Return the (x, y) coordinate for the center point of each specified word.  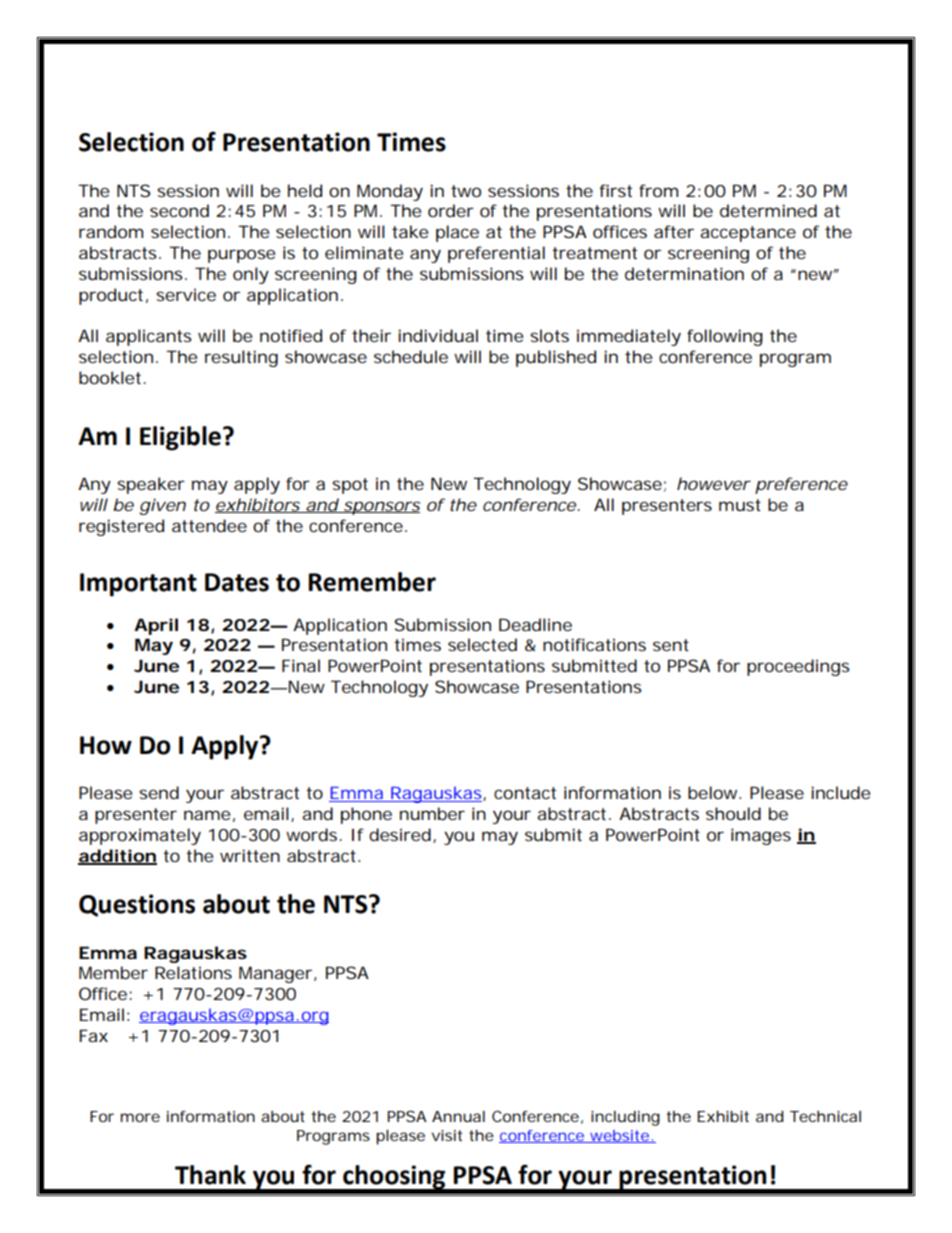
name (207, 815)
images (761, 836)
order (451, 210)
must (740, 505)
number (432, 813)
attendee (209, 525)
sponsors (380, 508)
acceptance (748, 234)
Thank (210, 1175)
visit (447, 1135)
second (179, 210)
